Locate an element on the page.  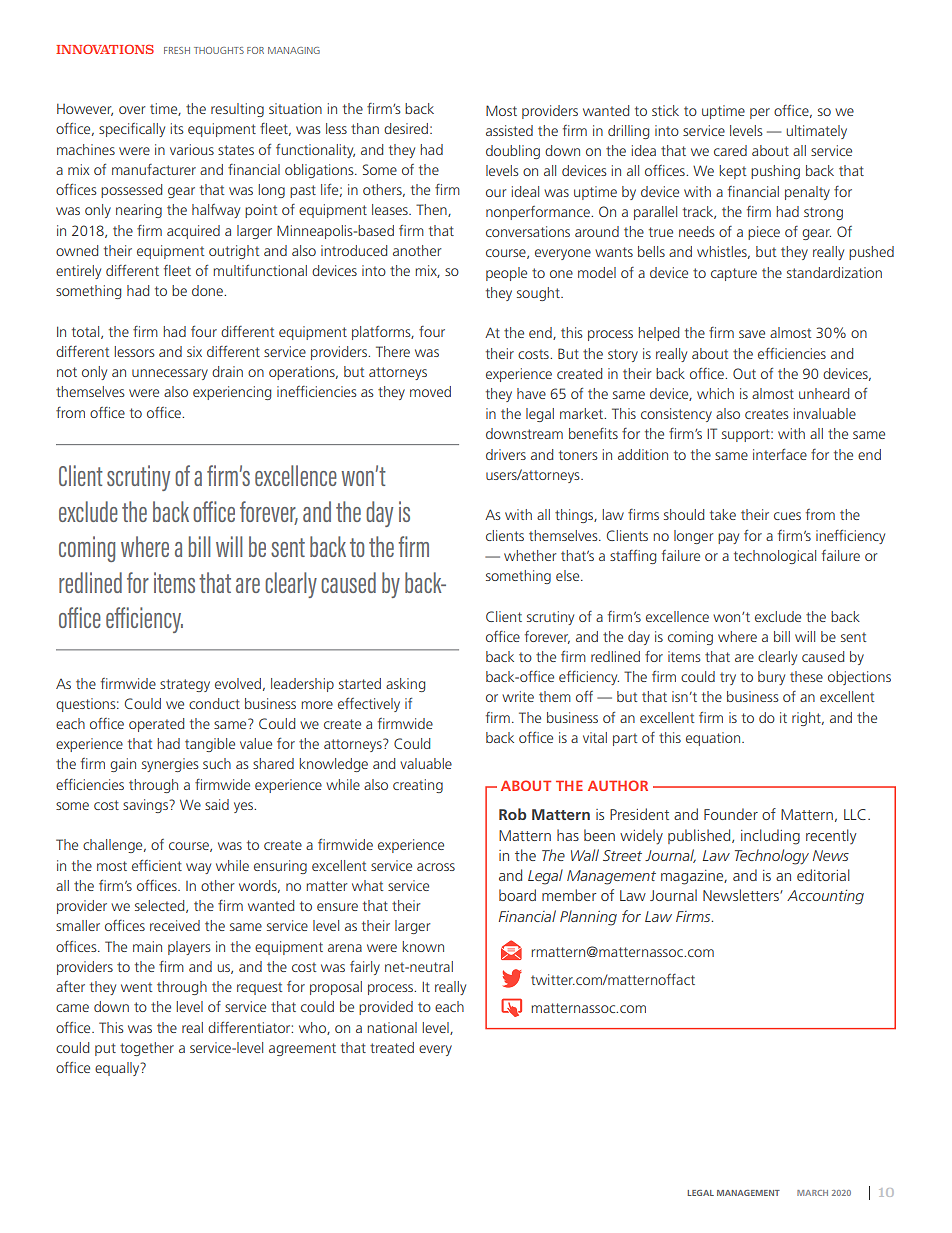
whether is located at coordinates (530, 555).
